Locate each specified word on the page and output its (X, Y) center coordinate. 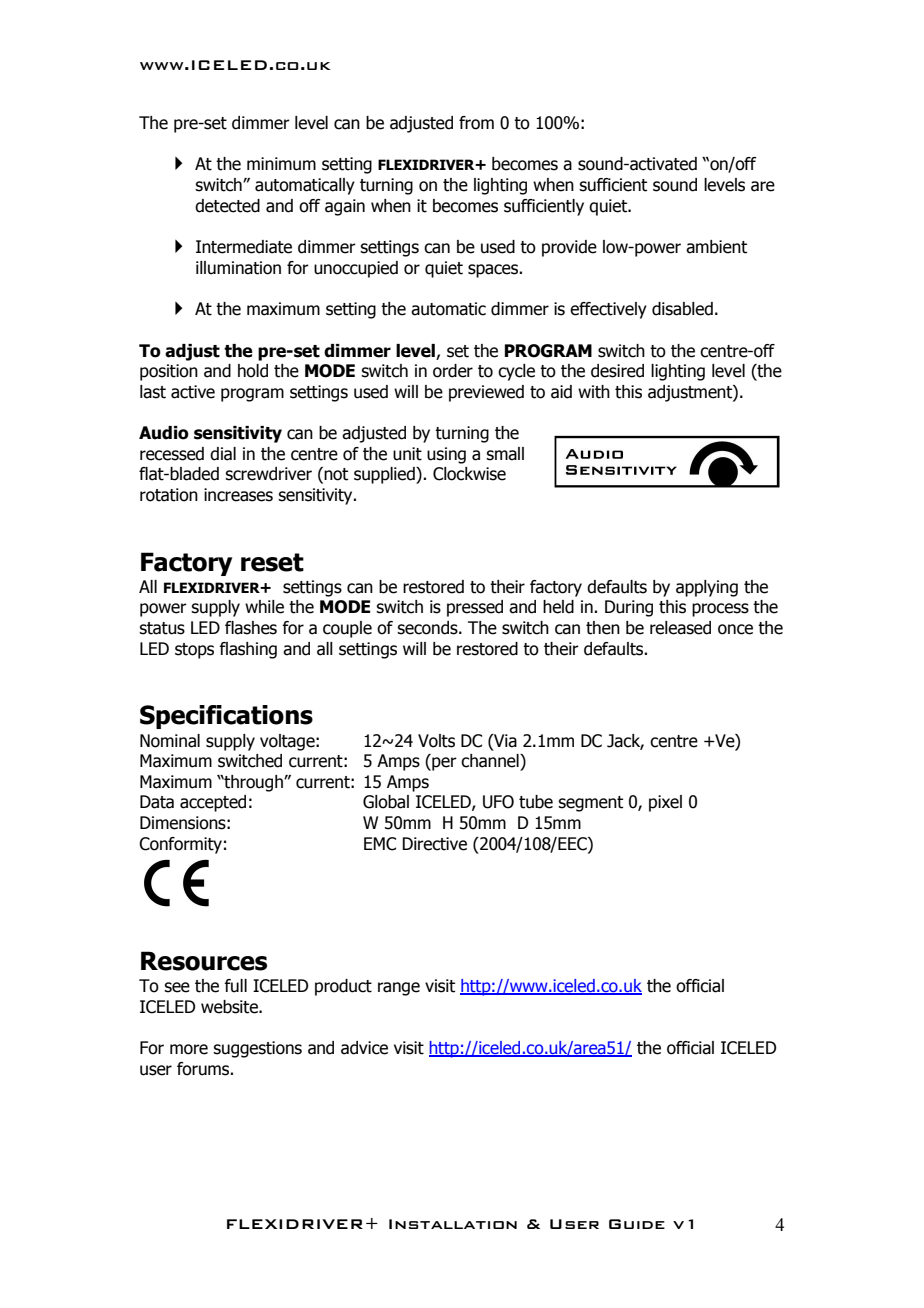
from (476, 123)
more (189, 1049)
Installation (453, 1224)
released (680, 628)
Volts (436, 741)
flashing (248, 650)
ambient (716, 247)
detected (227, 206)
